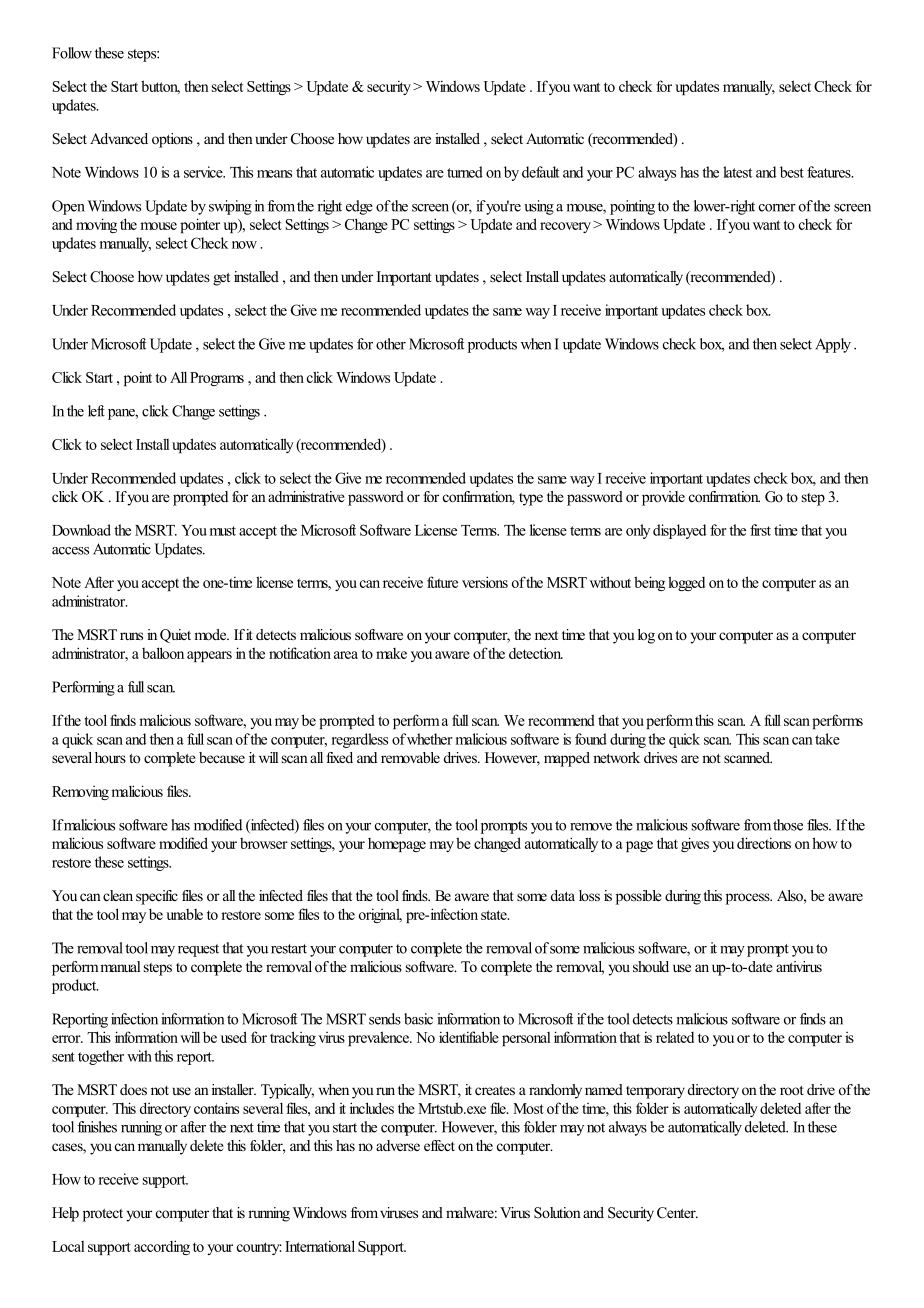 The image size is (924, 1308). I want to click on Solution, so click(557, 1213).
